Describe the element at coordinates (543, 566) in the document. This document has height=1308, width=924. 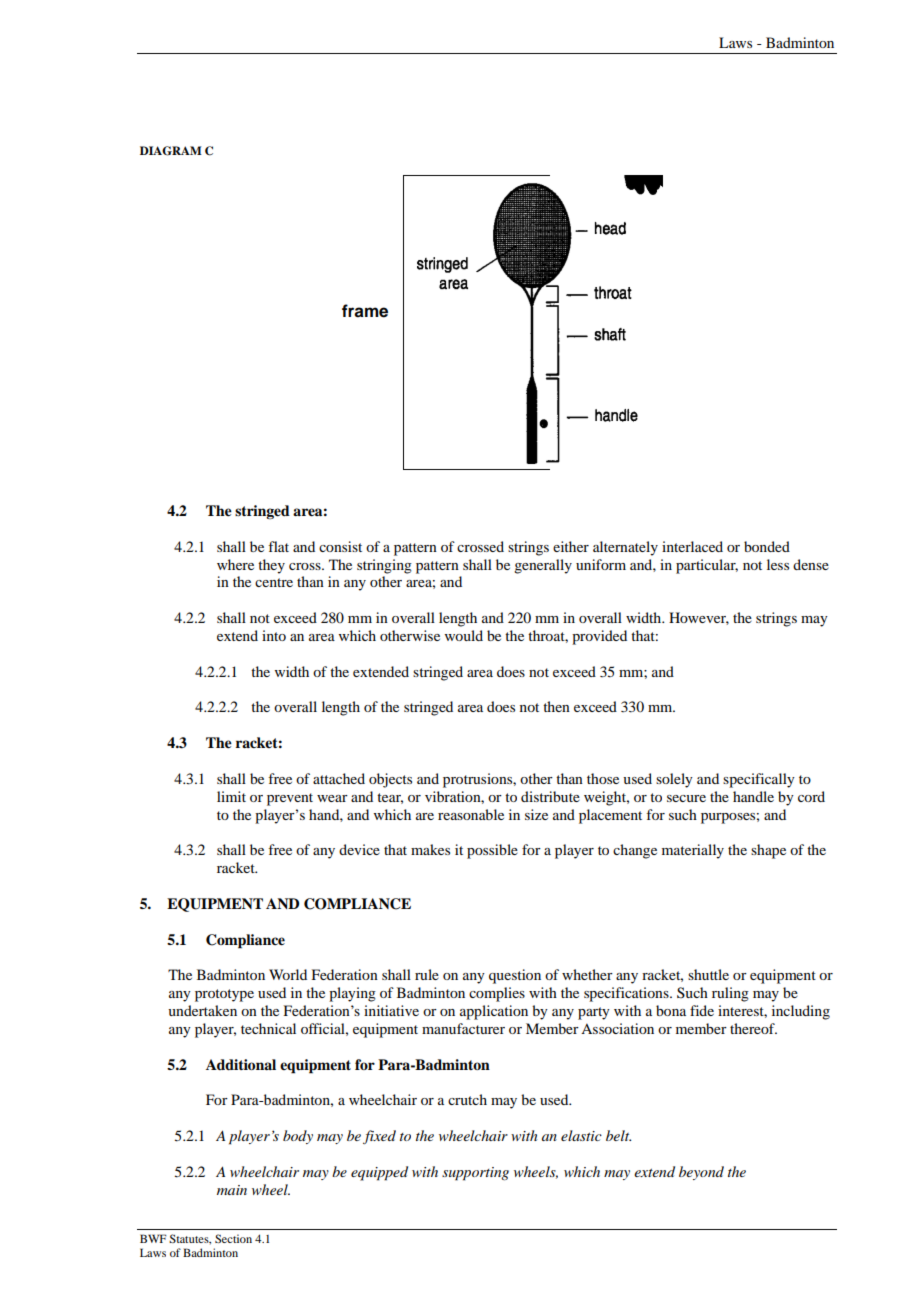
I see `generally` at that location.
